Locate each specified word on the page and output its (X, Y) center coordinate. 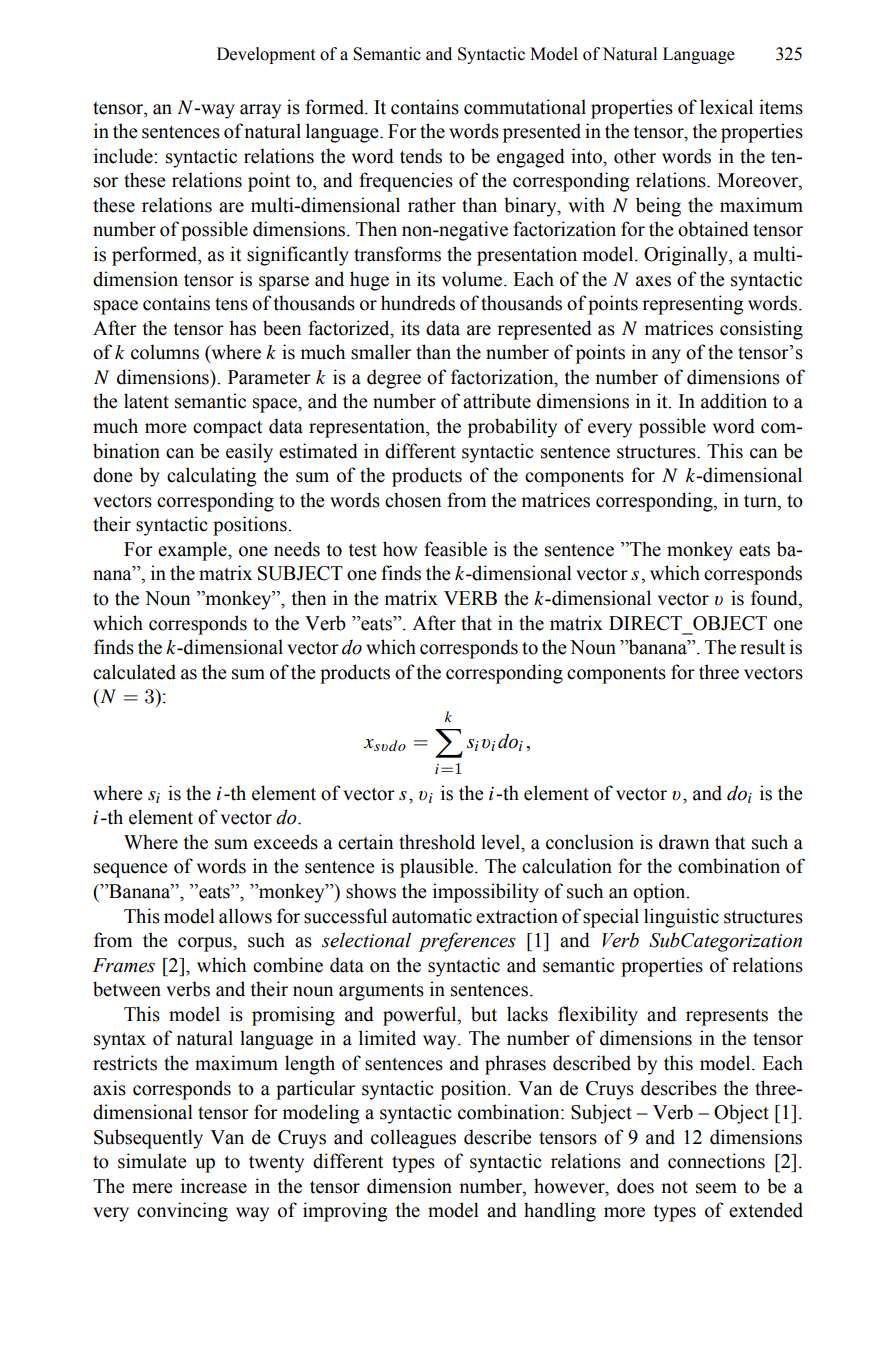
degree (394, 379)
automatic (432, 916)
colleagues (413, 1139)
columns (165, 352)
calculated (134, 672)
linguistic (681, 918)
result (762, 647)
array (260, 111)
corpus (206, 944)
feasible (455, 549)
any (666, 356)
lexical (726, 107)
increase (214, 1186)
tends (421, 156)
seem (716, 1188)
